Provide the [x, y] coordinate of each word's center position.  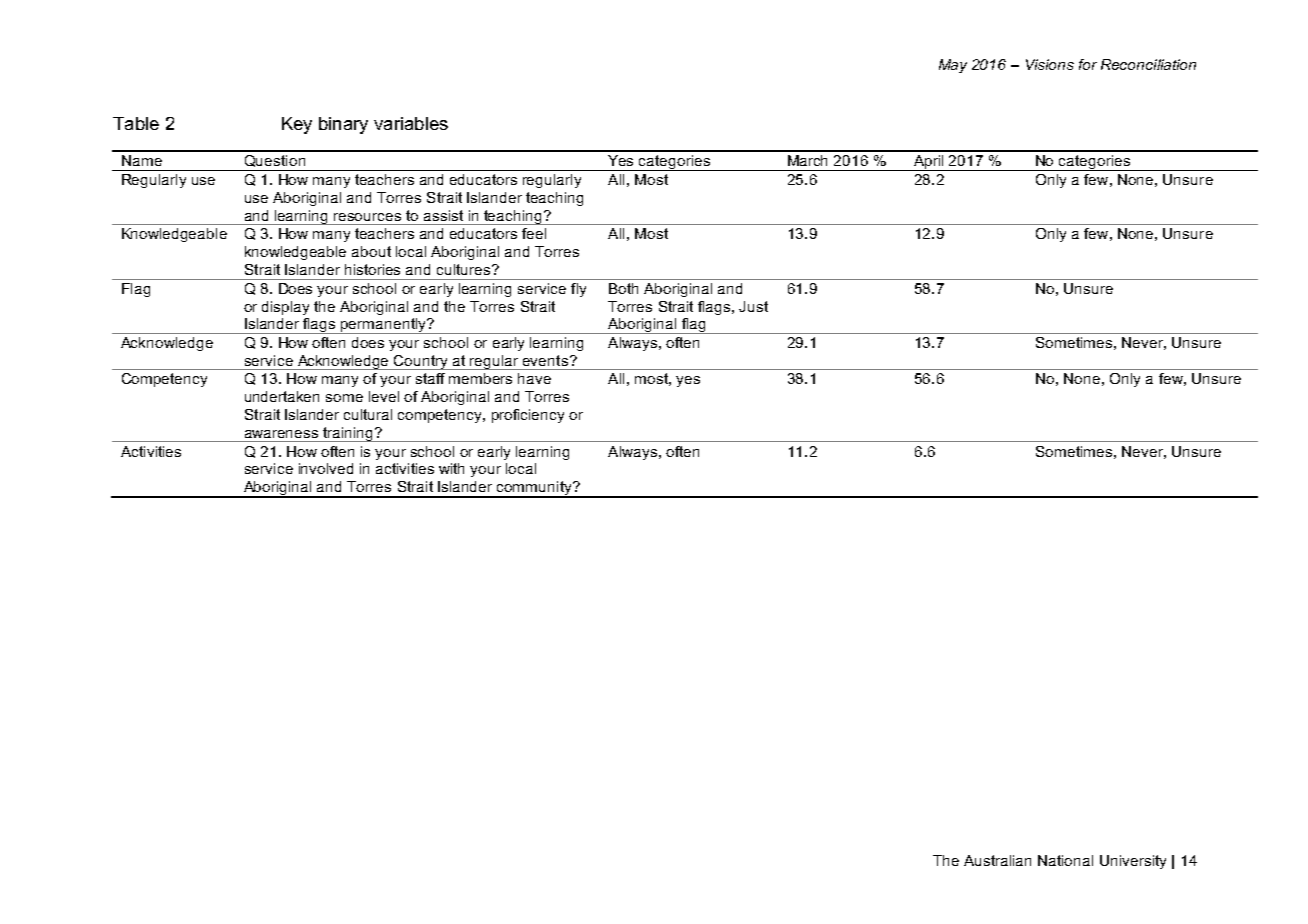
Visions [1050, 64]
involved [326, 468]
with [451, 468]
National [1065, 860]
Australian [997, 860]
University [1133, 862]
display [285, 308]
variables [411, 123]
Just [753, 306]
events [545, 360]
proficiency [528, 416]
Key [297, 125]
